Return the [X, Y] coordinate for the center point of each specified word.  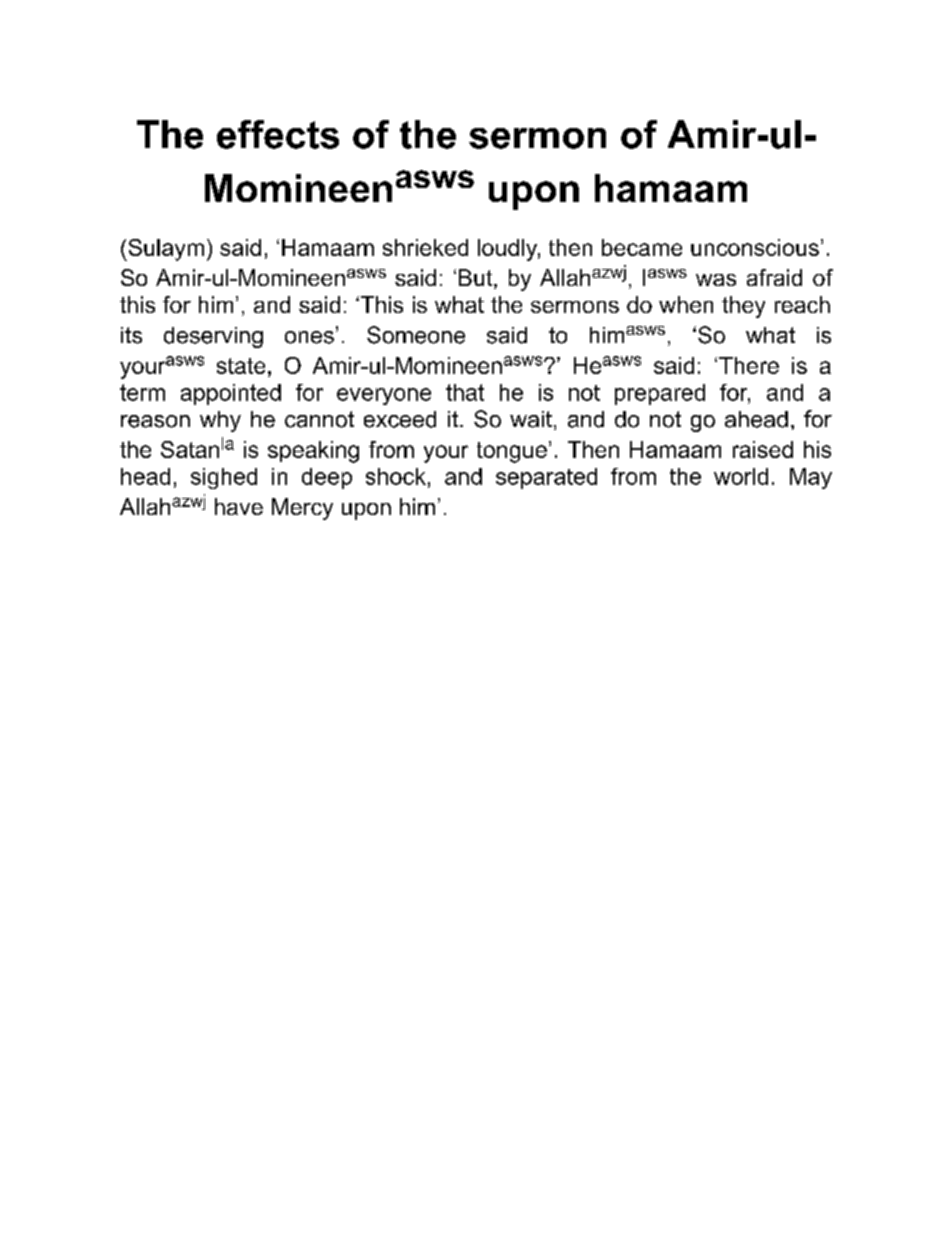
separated [546, 478]
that [465, 392]
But [477, 279]
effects [278, 134]
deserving [213, 337]
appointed [231, 394]
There [749, 365]
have [239, 506]
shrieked [425, 247]
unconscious [755, 247]
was [716, 280]
